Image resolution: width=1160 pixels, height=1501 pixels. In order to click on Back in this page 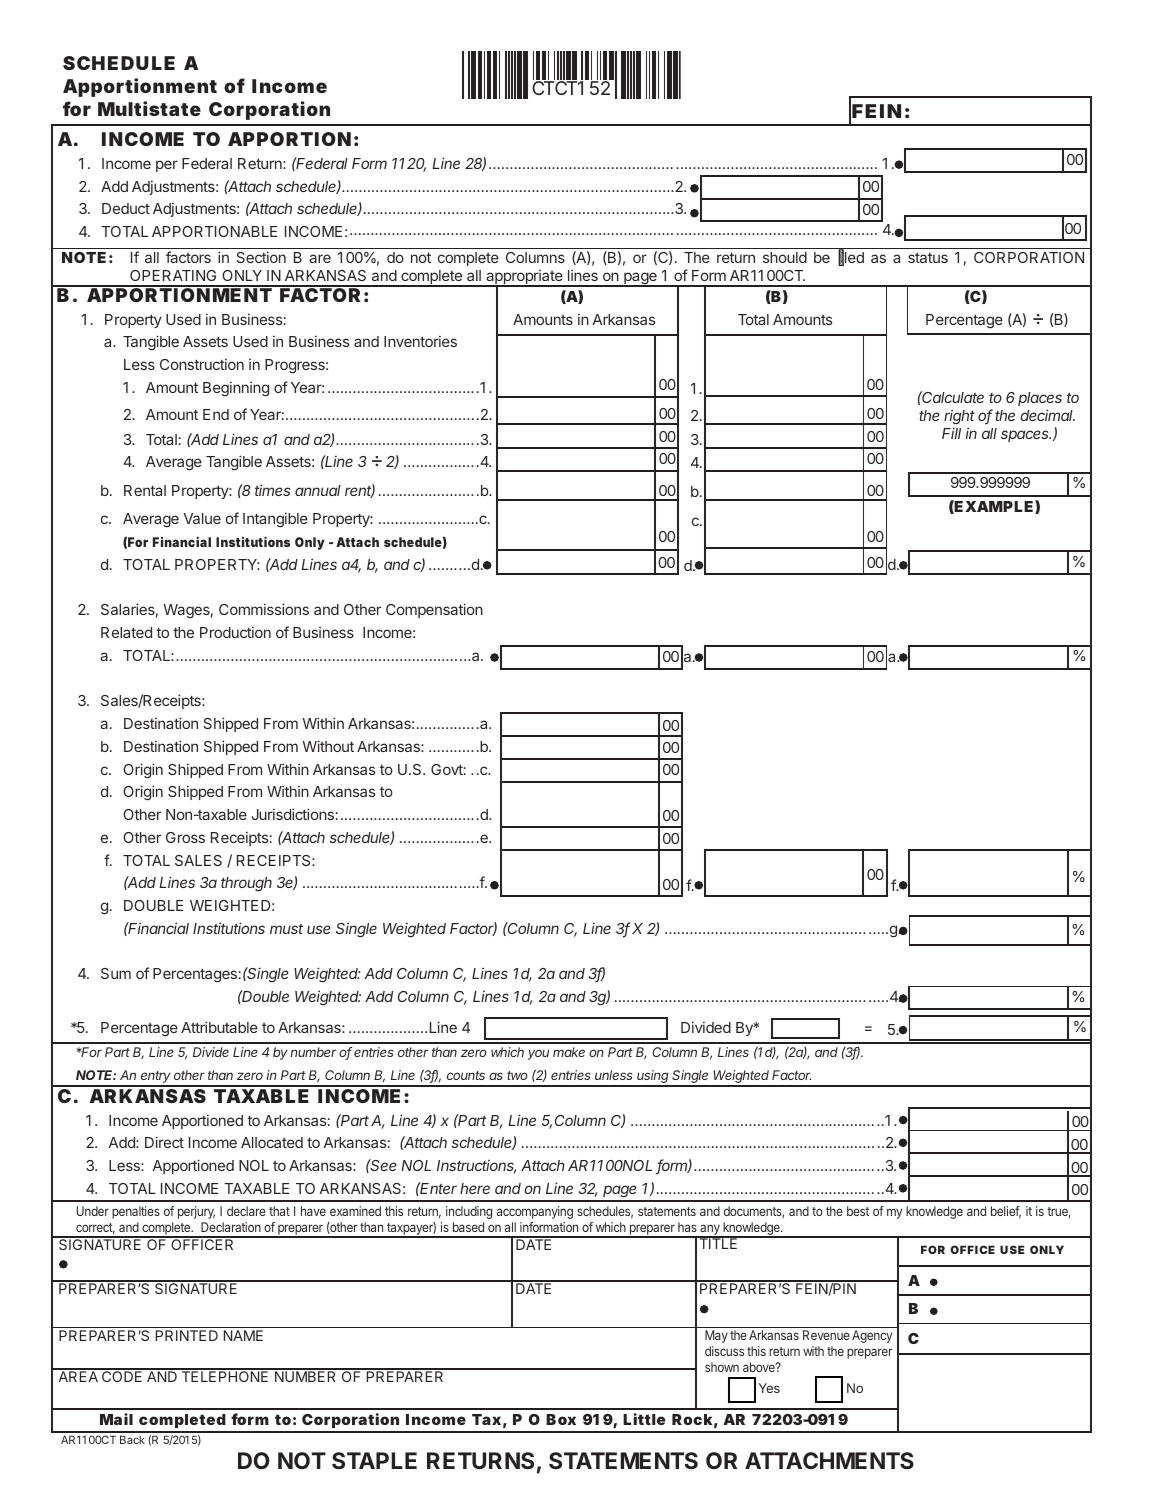, I will do `click(132, 1439)`.
